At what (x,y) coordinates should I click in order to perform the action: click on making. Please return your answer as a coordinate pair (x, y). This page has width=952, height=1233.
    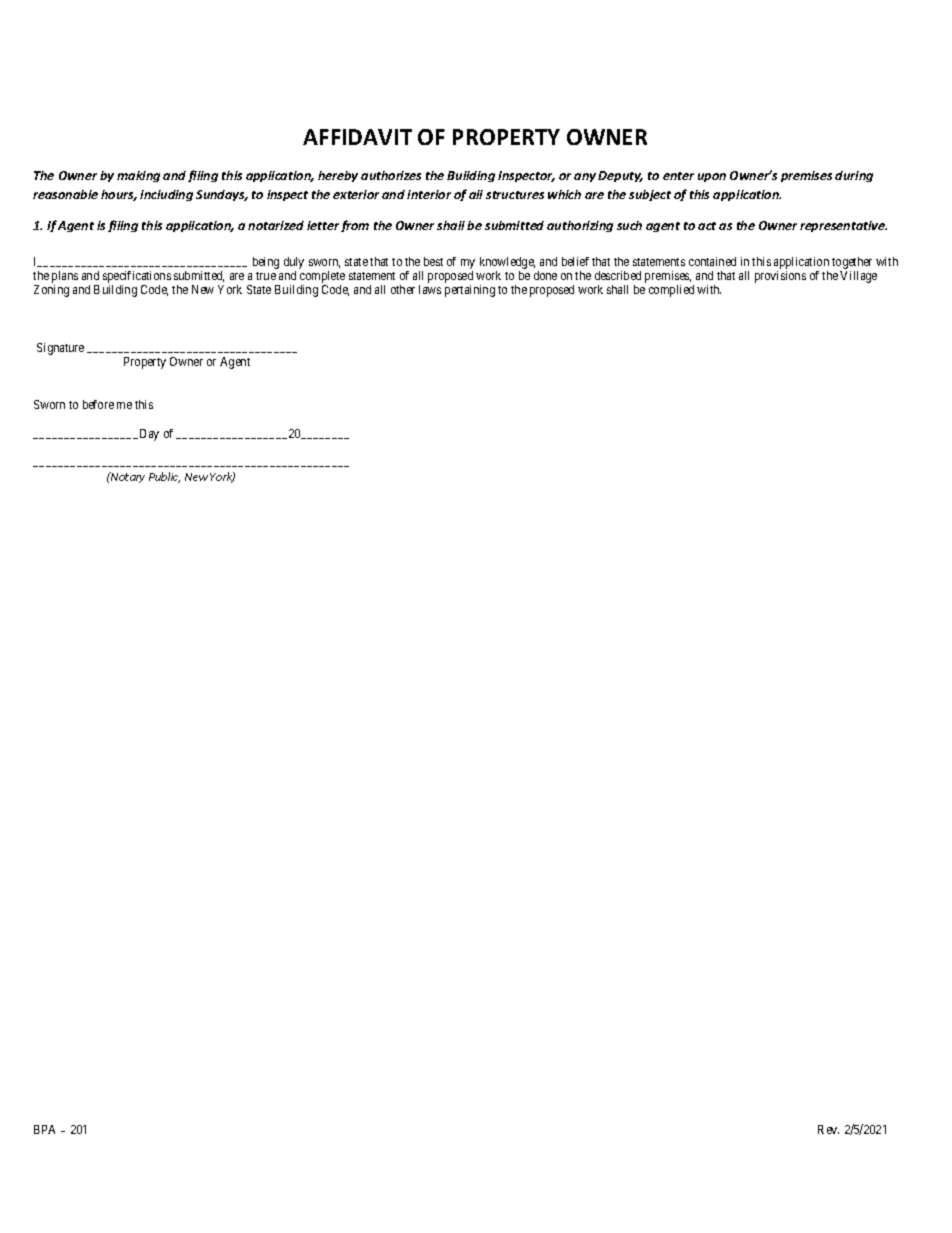
    Looking at the image, I should click on (138, 176).
